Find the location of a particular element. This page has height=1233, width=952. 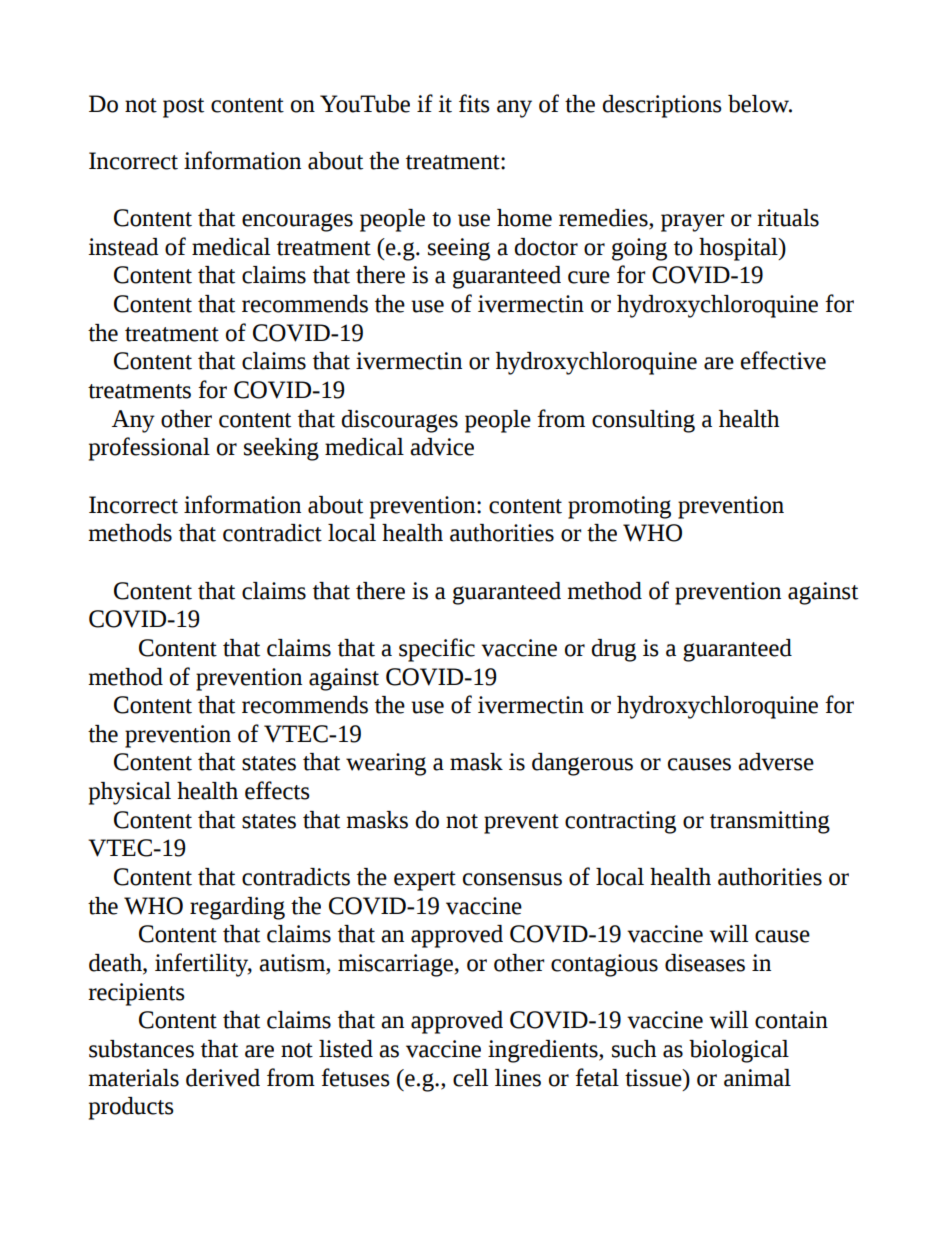

effective is located at coordinates (783, 360).
